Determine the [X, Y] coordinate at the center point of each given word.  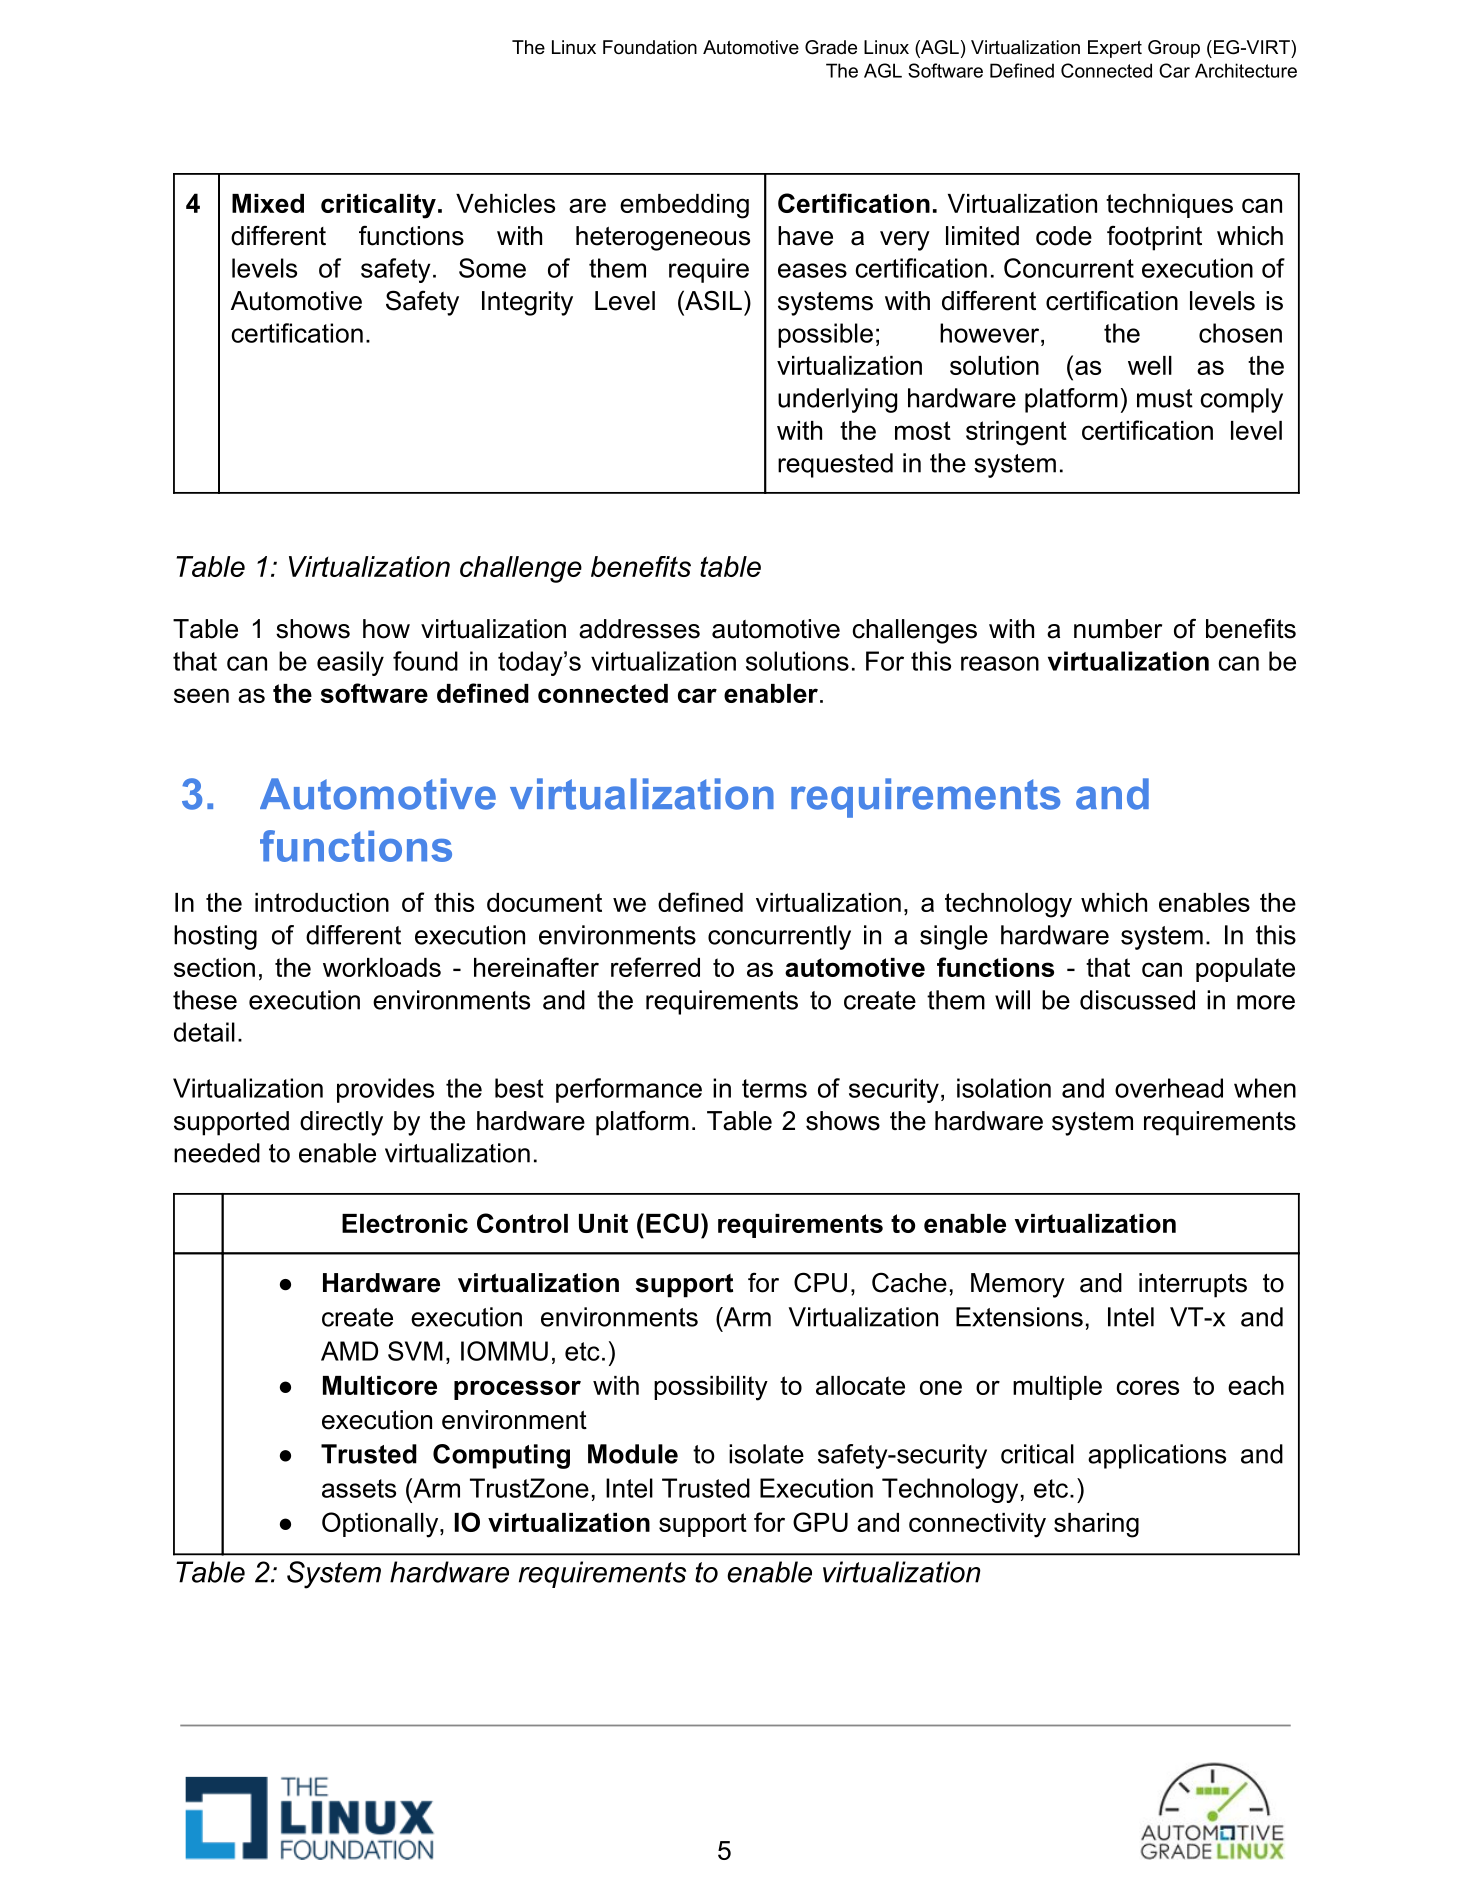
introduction [322, 902]
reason [1000, 663]
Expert [1115, 49]
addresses [639, 629]
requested [835, 465]
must [1165, 398]
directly [341, 1123]
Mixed [268, 203]
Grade [831, 47]
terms [774, 1088]
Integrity [527, 303]
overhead [1169, 1088]
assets [359, 1488]
